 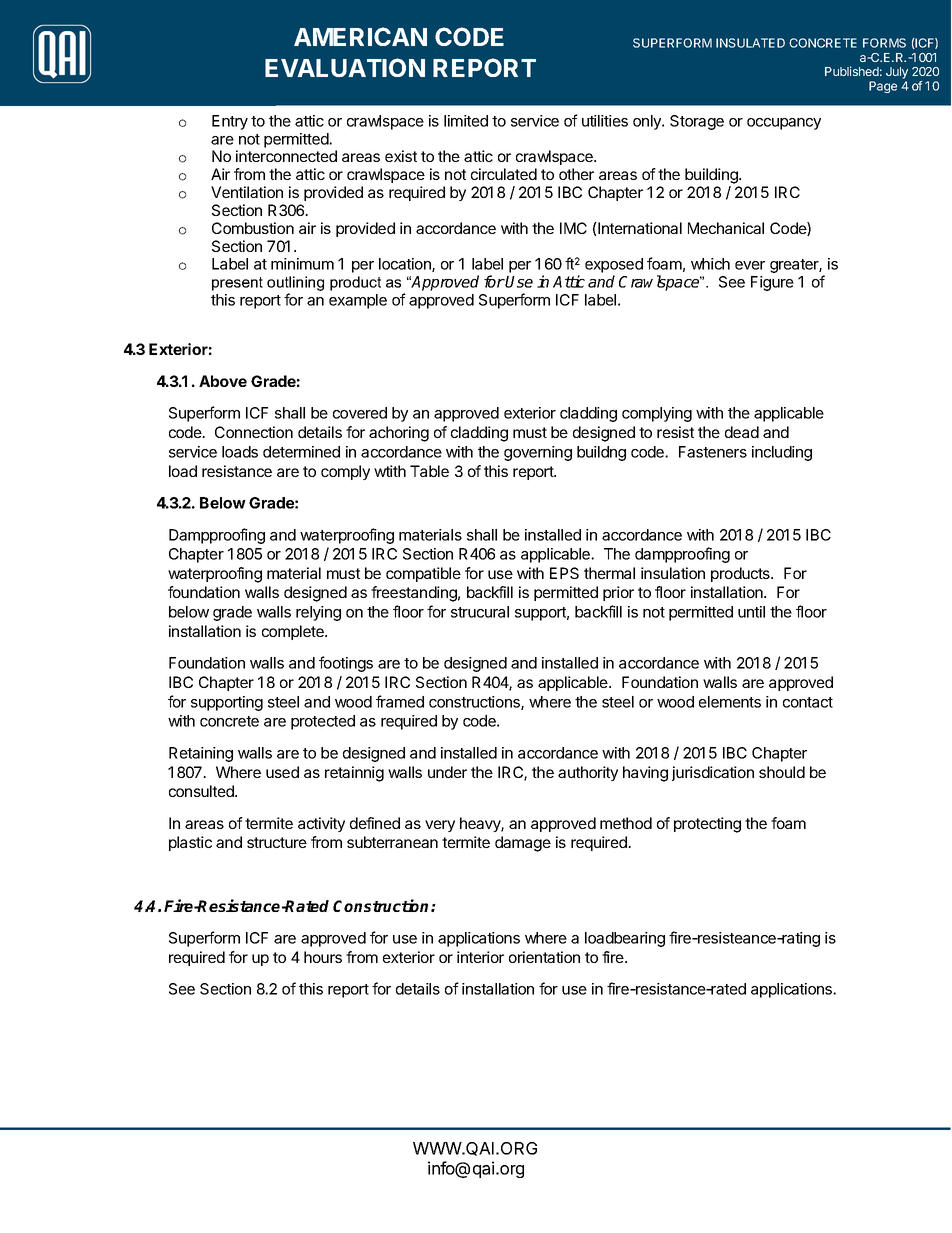 What do you see at coordinates (254, 432) in the screenshot?
I see `Connection` at bounding box center [254, 432].
